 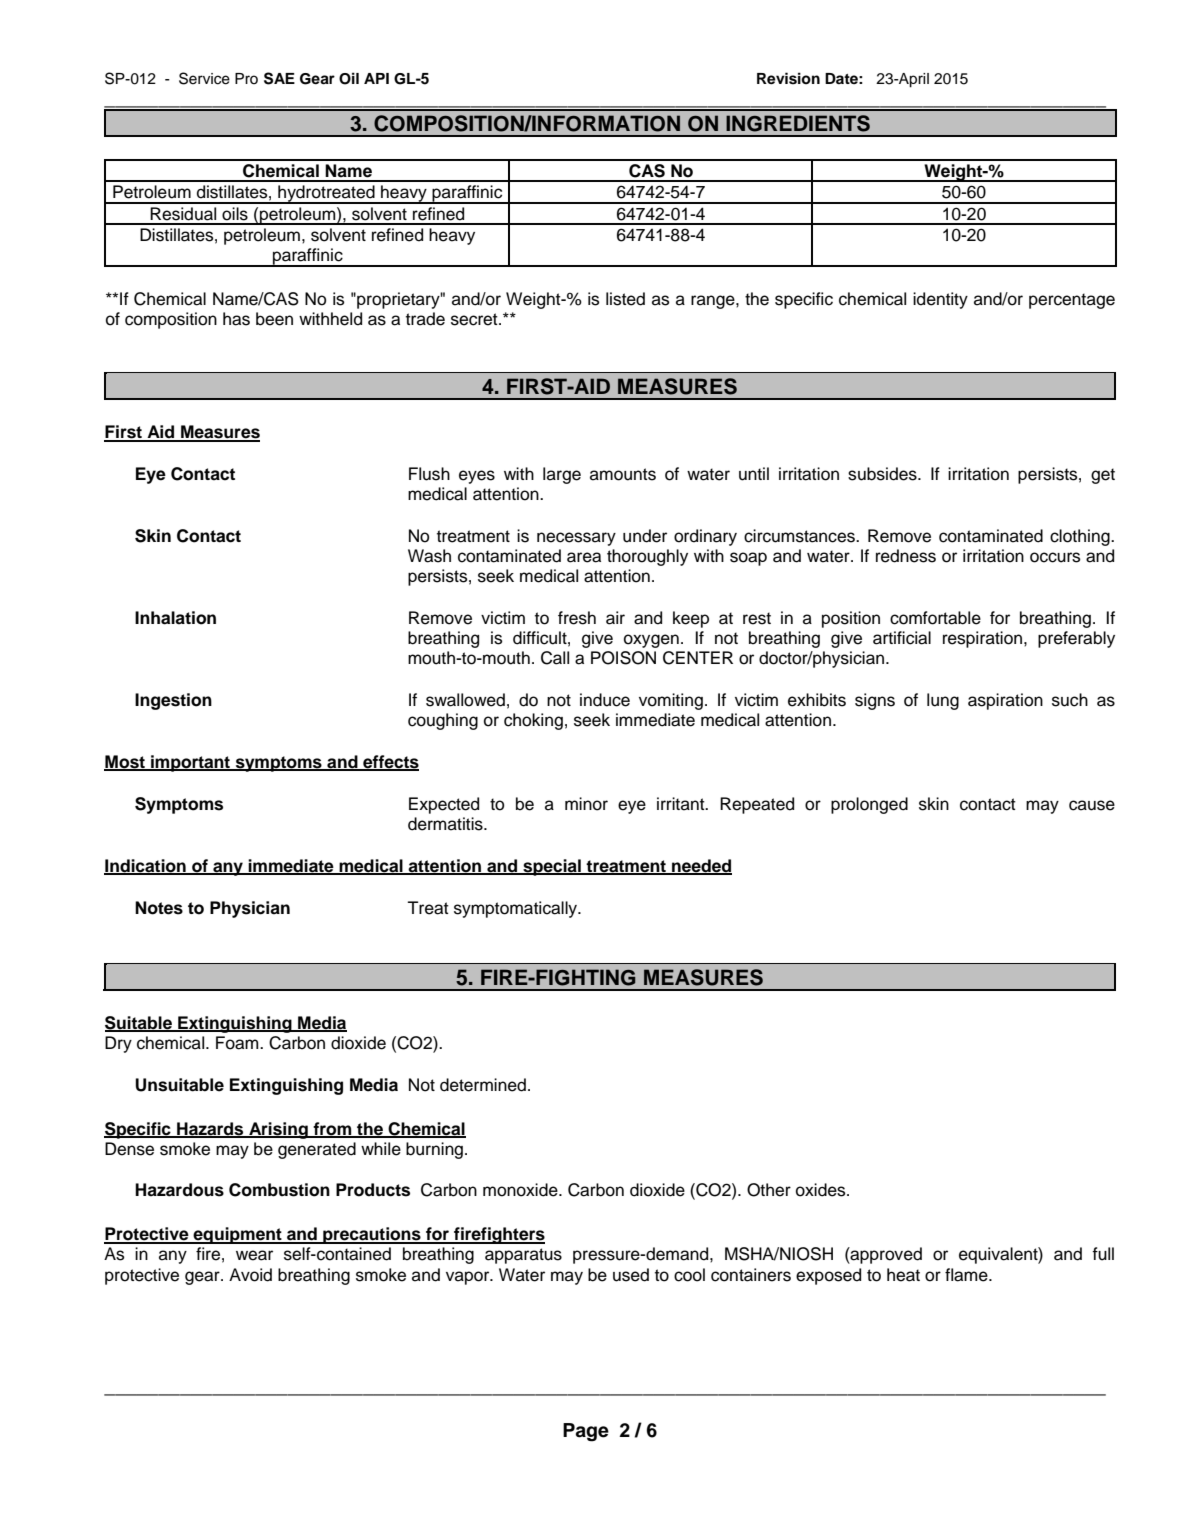 What do you see at coordinates (788, 78) in the page?
I see `Revision` at bounding box center [788, 78].
